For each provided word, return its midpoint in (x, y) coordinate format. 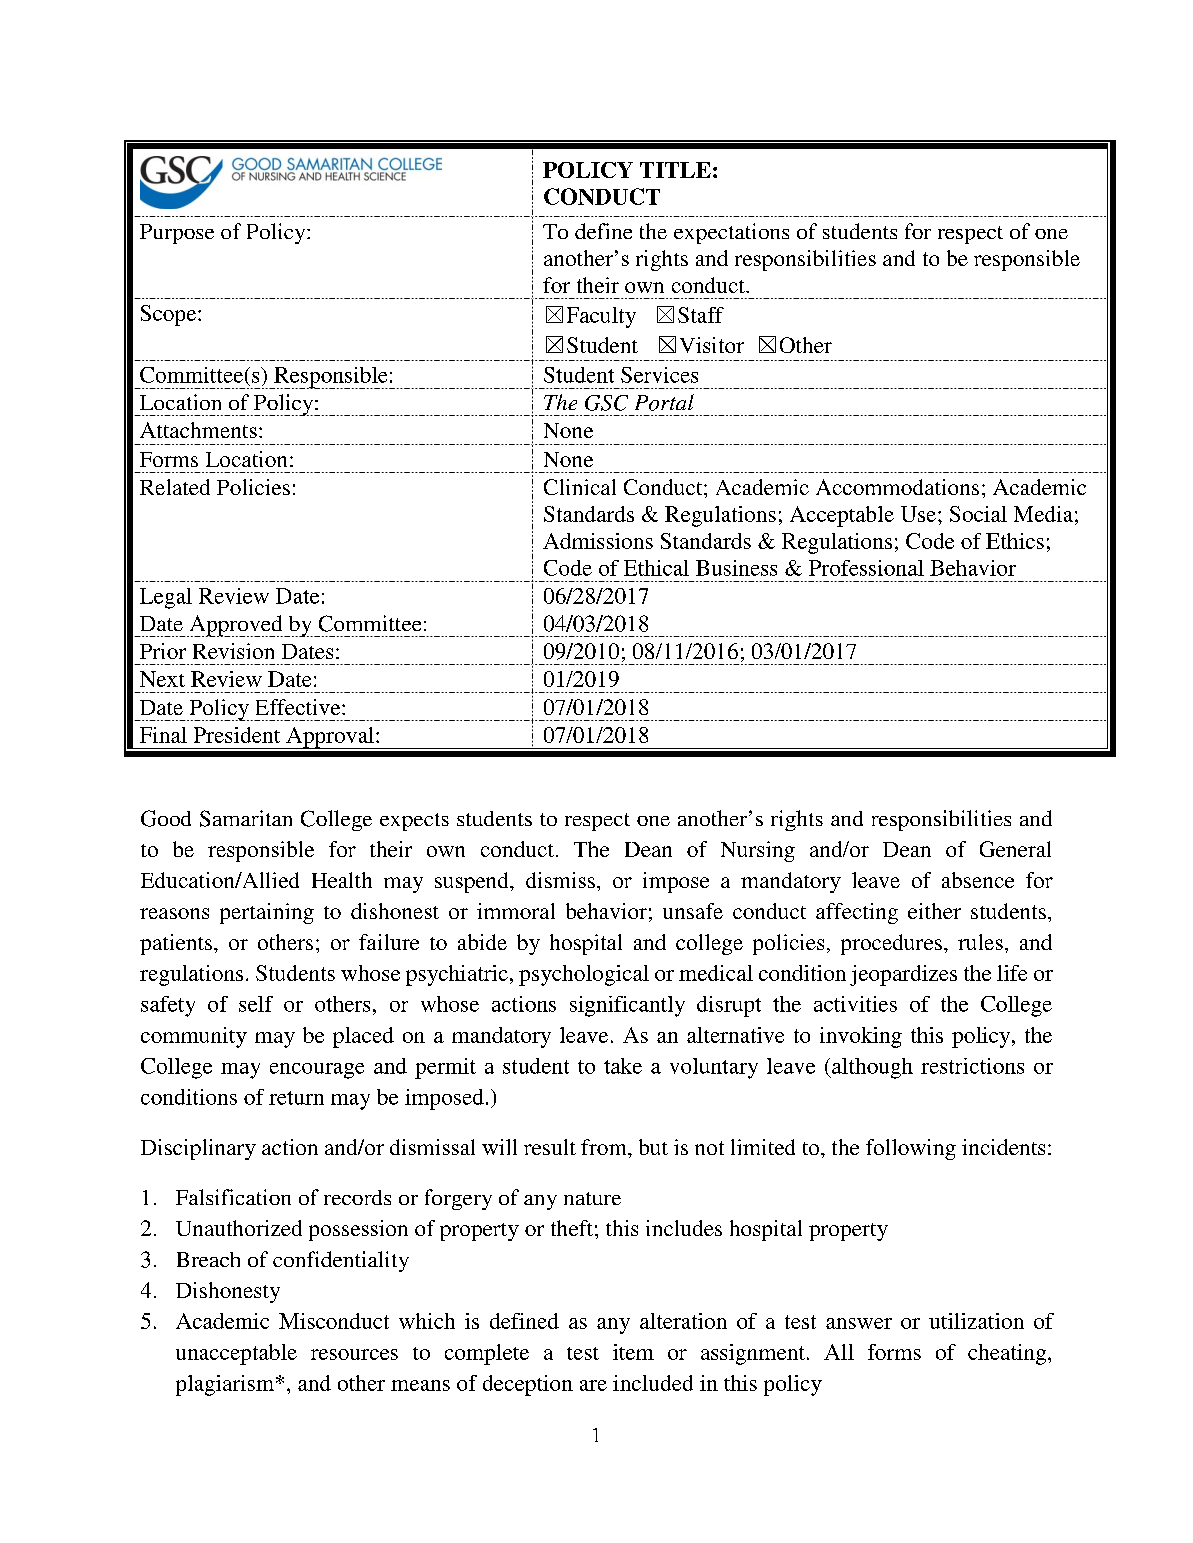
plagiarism (225, 1385)
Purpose (177, 234)
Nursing (758, 851)
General (1015, 849)
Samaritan (246, 818)
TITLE (675, 170)
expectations (731, 233)
